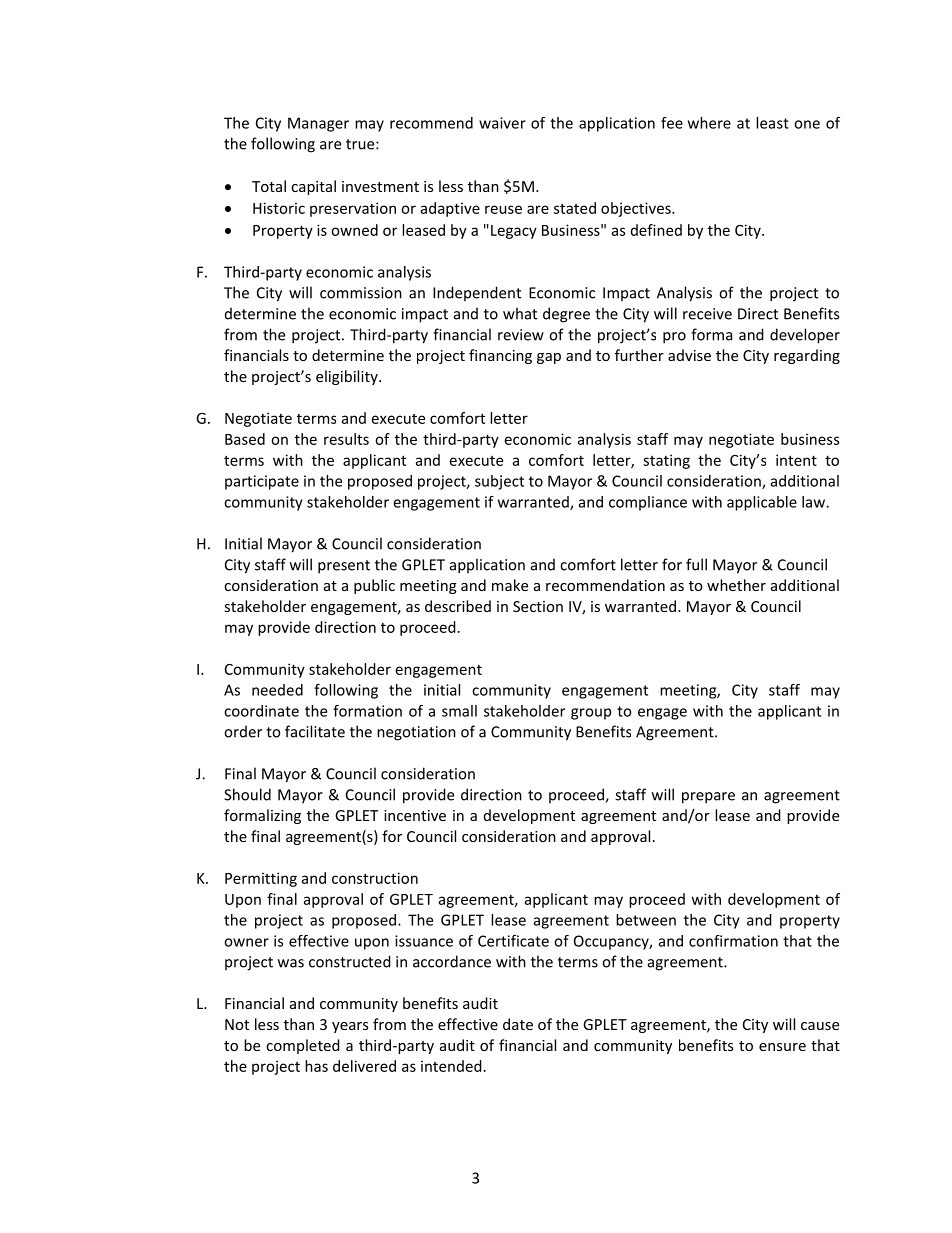 Image resolution: width=952 pixels, height=1233 pixels. Describe the element at coordinates (538, 606) in the screenshot. I see `Section` at that location.
